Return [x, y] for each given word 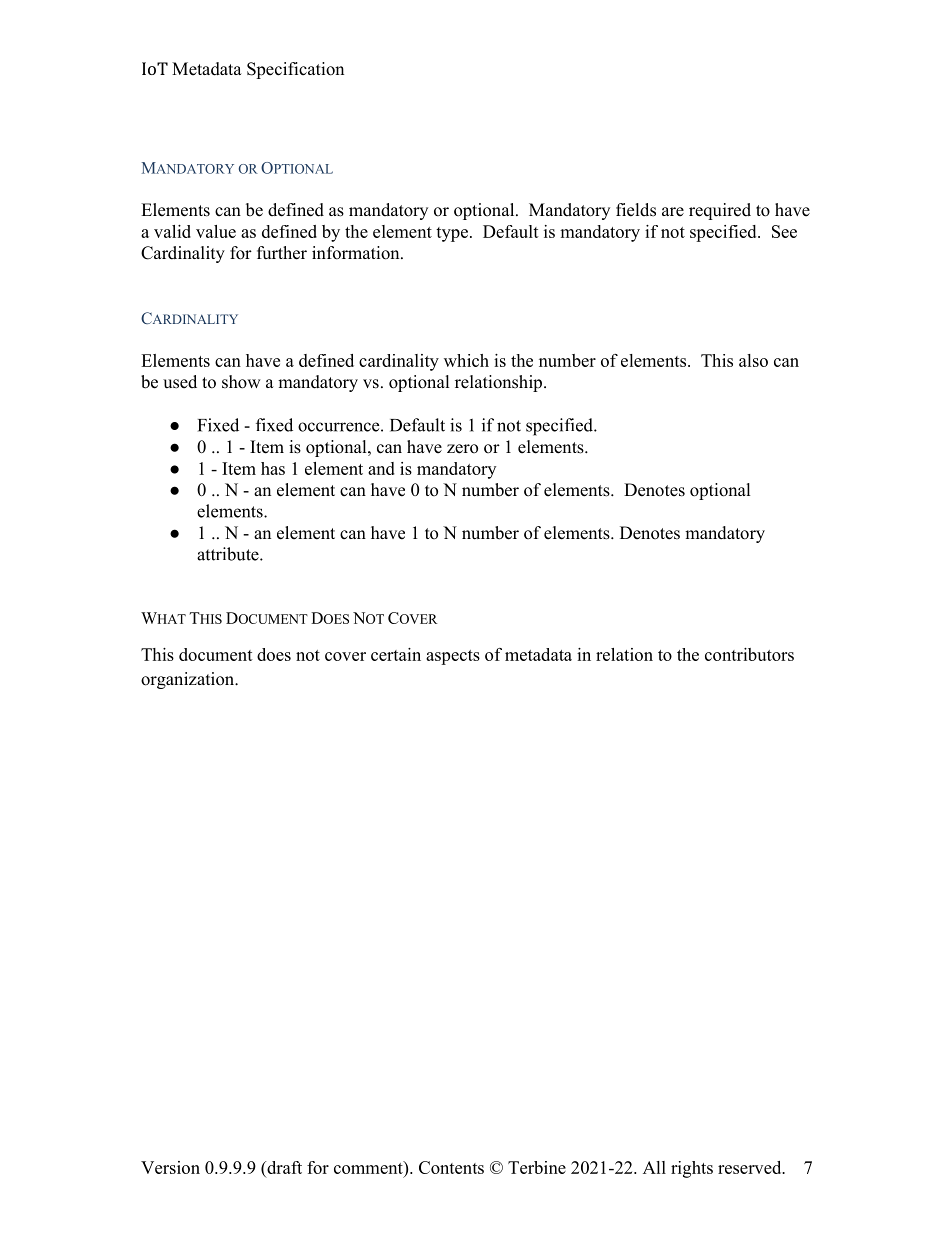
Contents [451, 1167]
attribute [229, 554]
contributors [749, 654]
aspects [453, 657]
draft [283, 1167]
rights [692, 1169]
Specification [295, 70]
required [720, 211]
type [452, 234]
